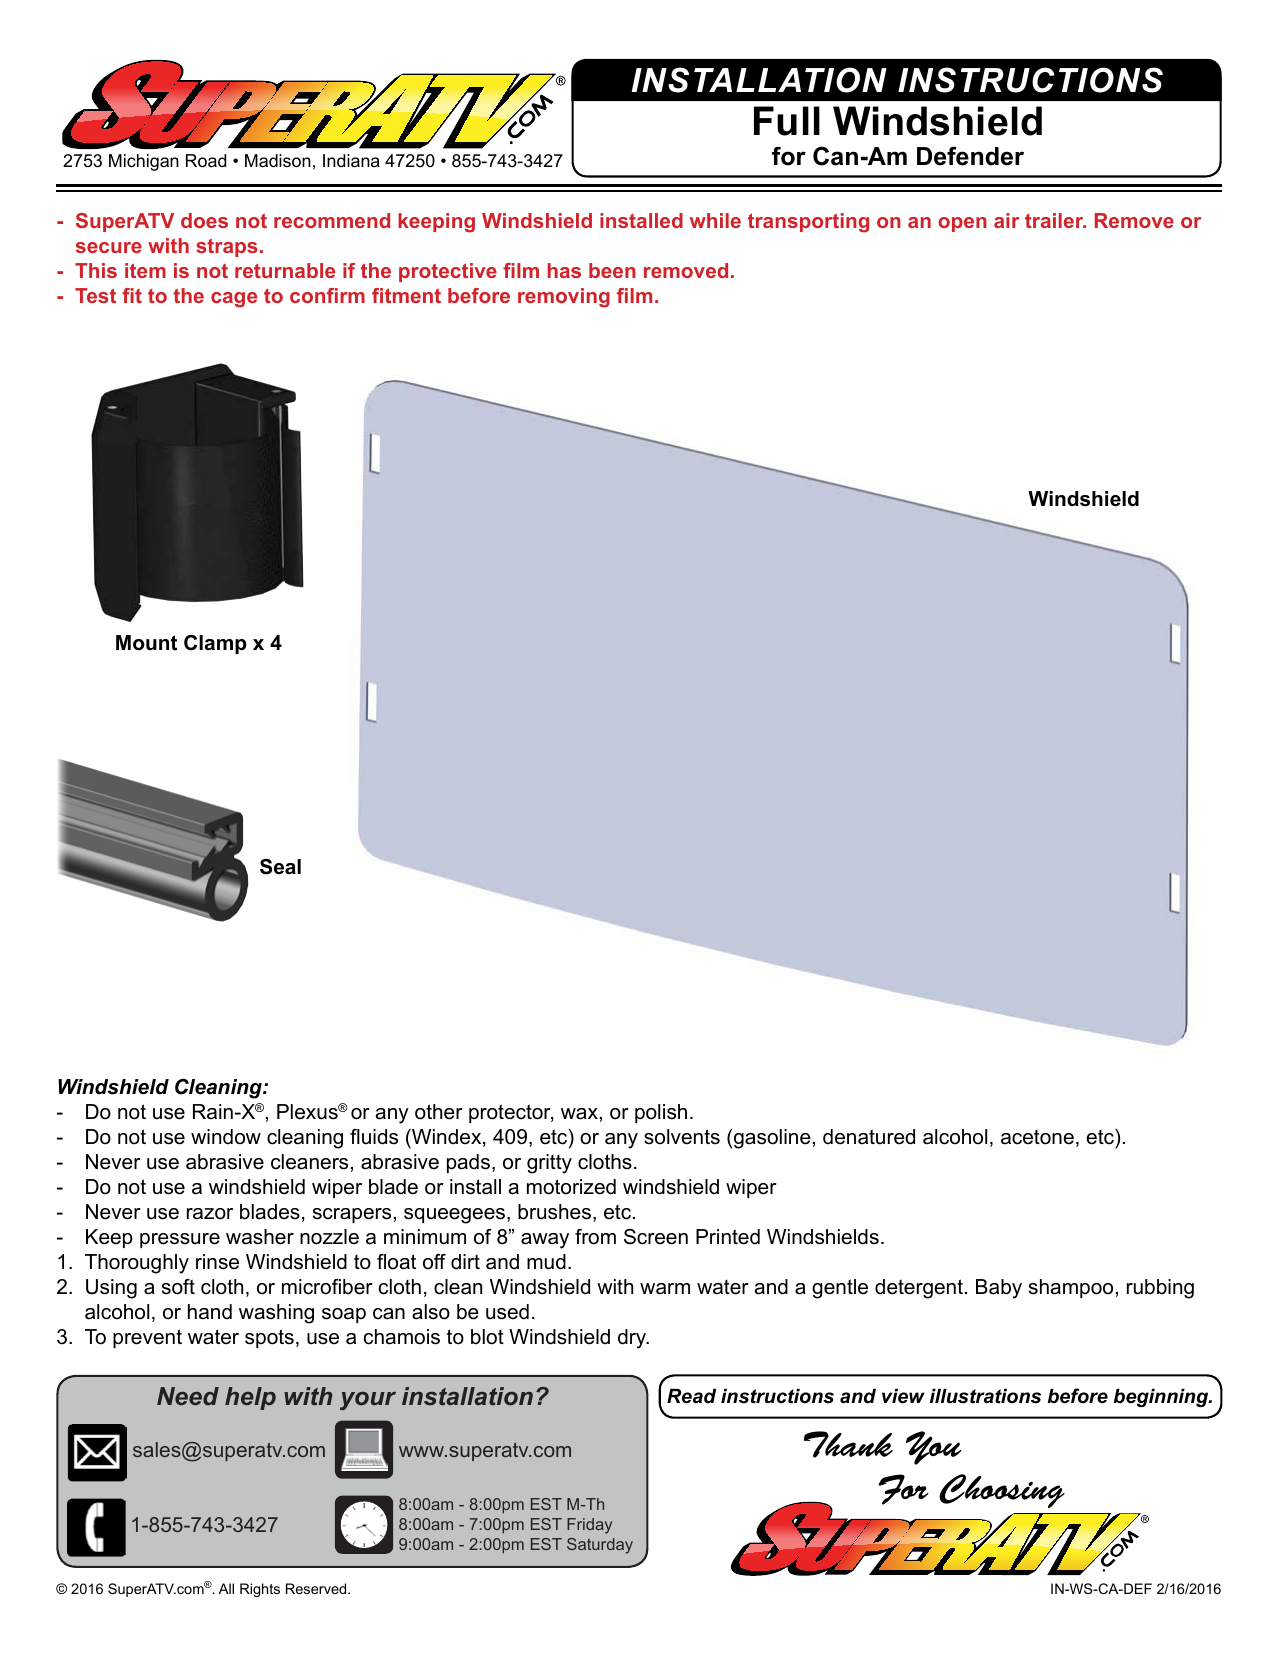  Describe the element at coordinates (962, 224) in the document. I see `open` at that location.
